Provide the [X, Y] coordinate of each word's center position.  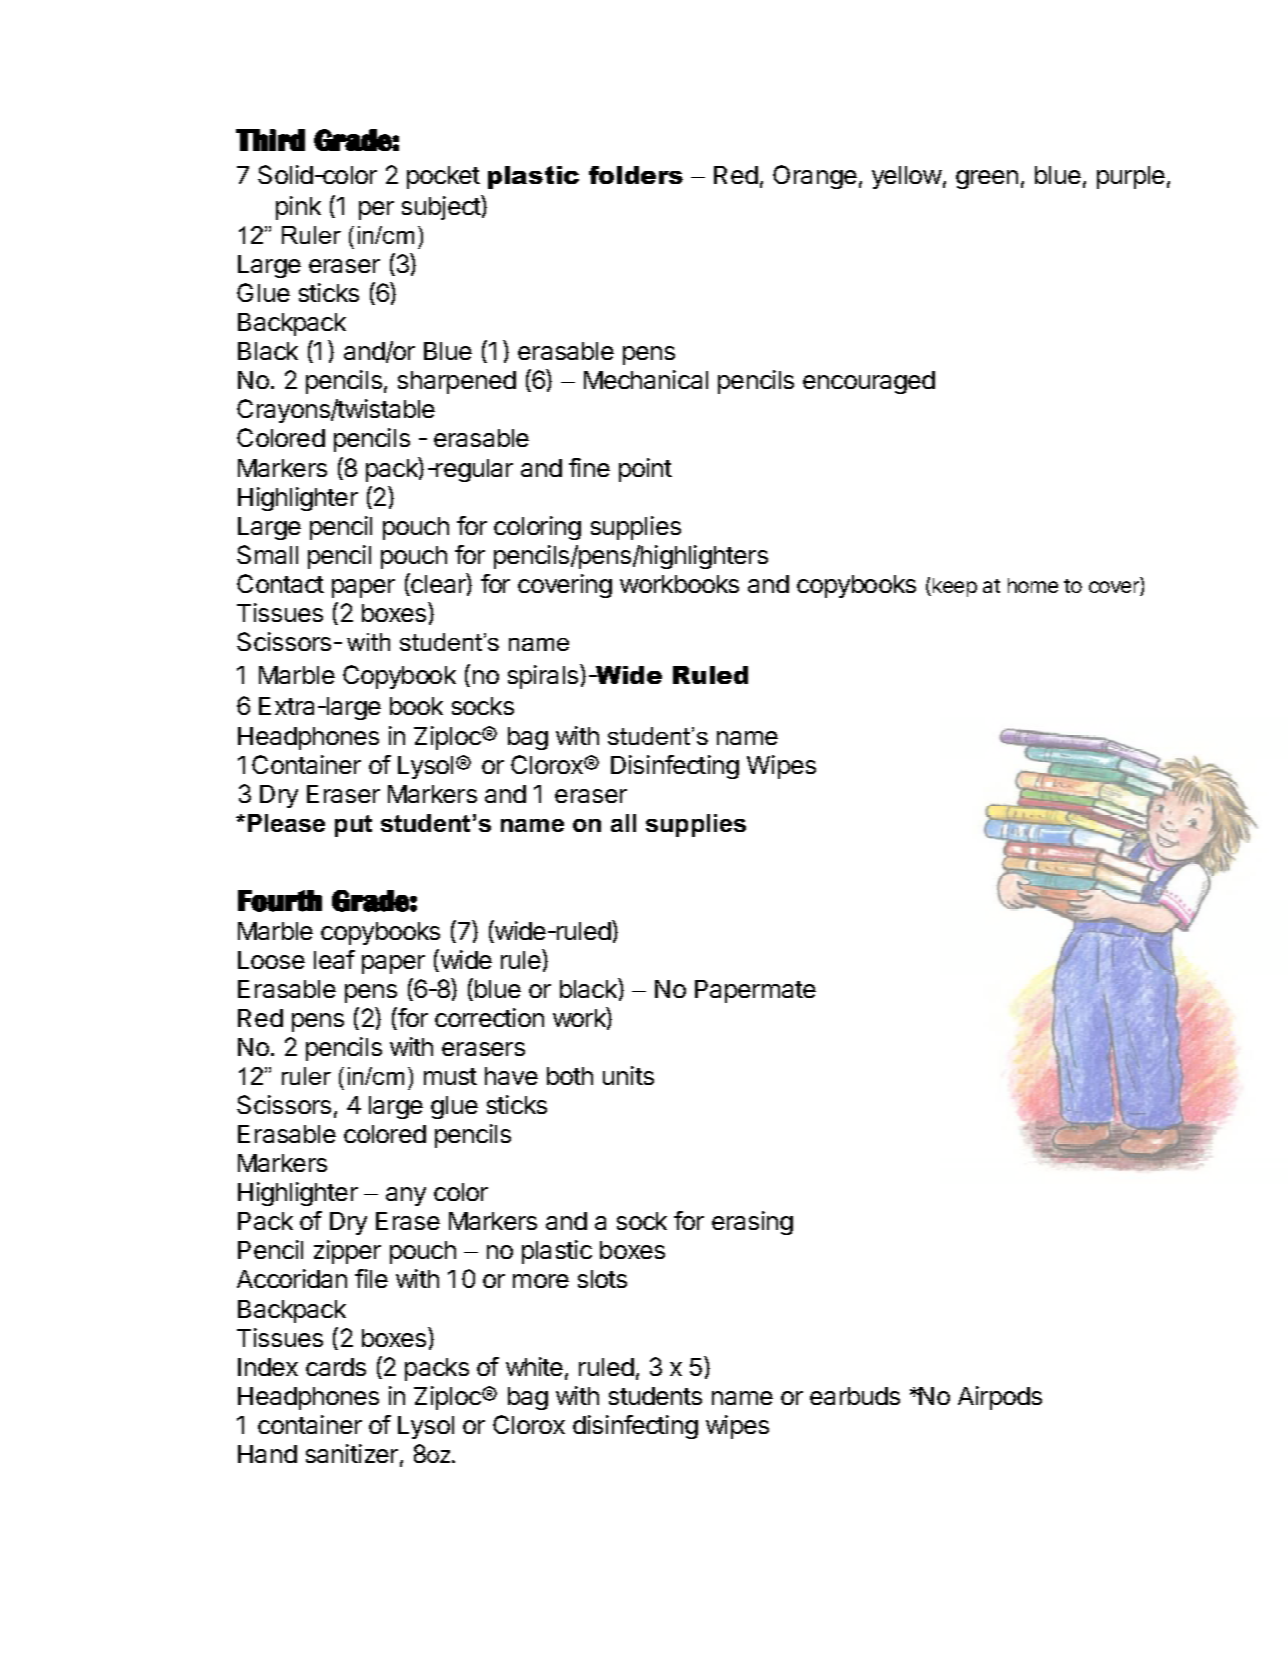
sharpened [457, 382]
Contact [280, 583]
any [406, 1196]
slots [602, 1279]
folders [636, 175]
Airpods [1000, 1398]
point [645, 470]
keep [953, 587]
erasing [752, 1223]
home [1033, 585]
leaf [334, 959]
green [987, 179]
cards [336, 1367]
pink [298, 208]
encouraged [869, 382]
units [628, 1075]
